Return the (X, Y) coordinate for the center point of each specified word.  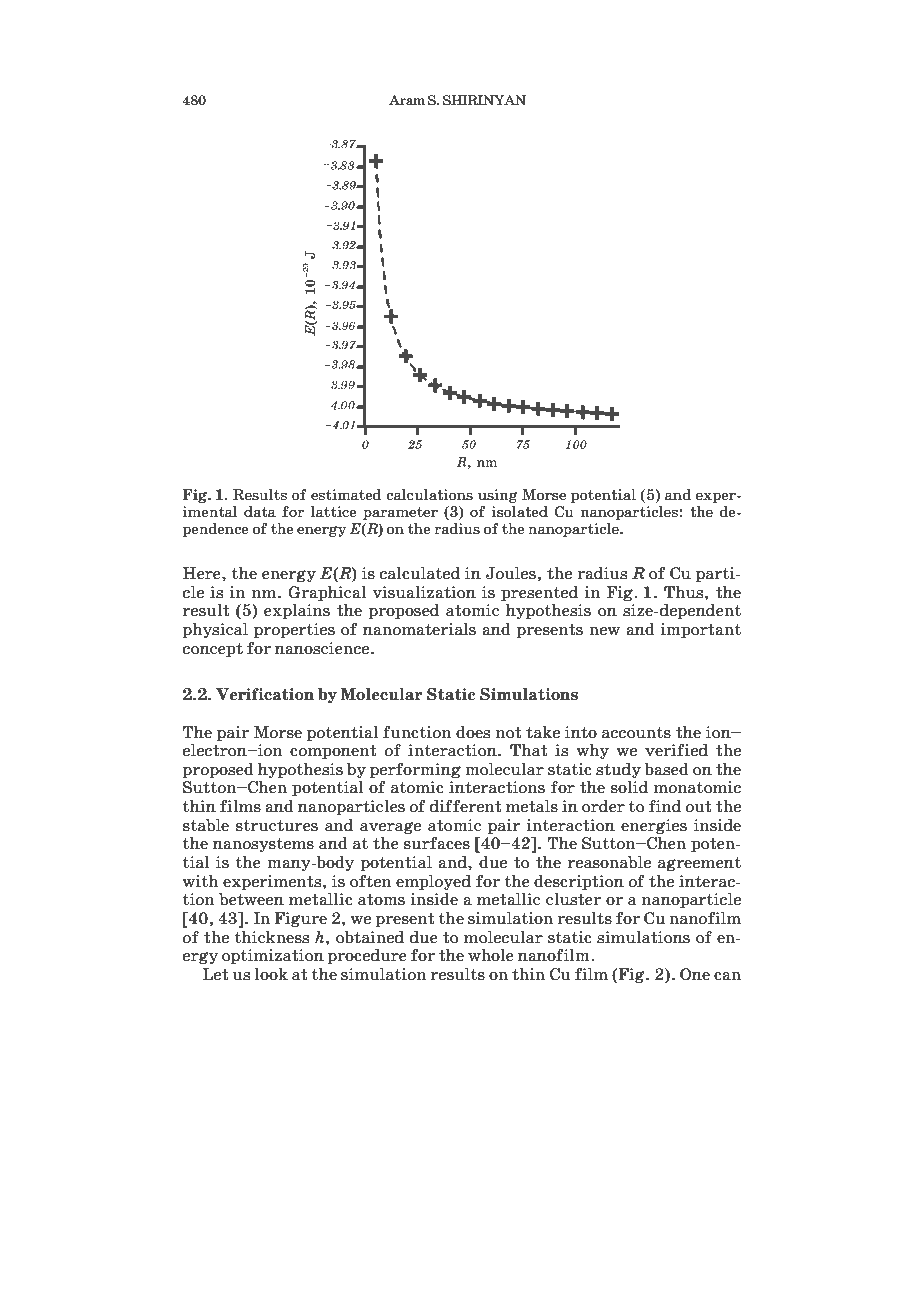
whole (491, 955)
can (727, 976)
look (271, 974)
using (498, 496)
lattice (334, 512)
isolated (519, 512)
